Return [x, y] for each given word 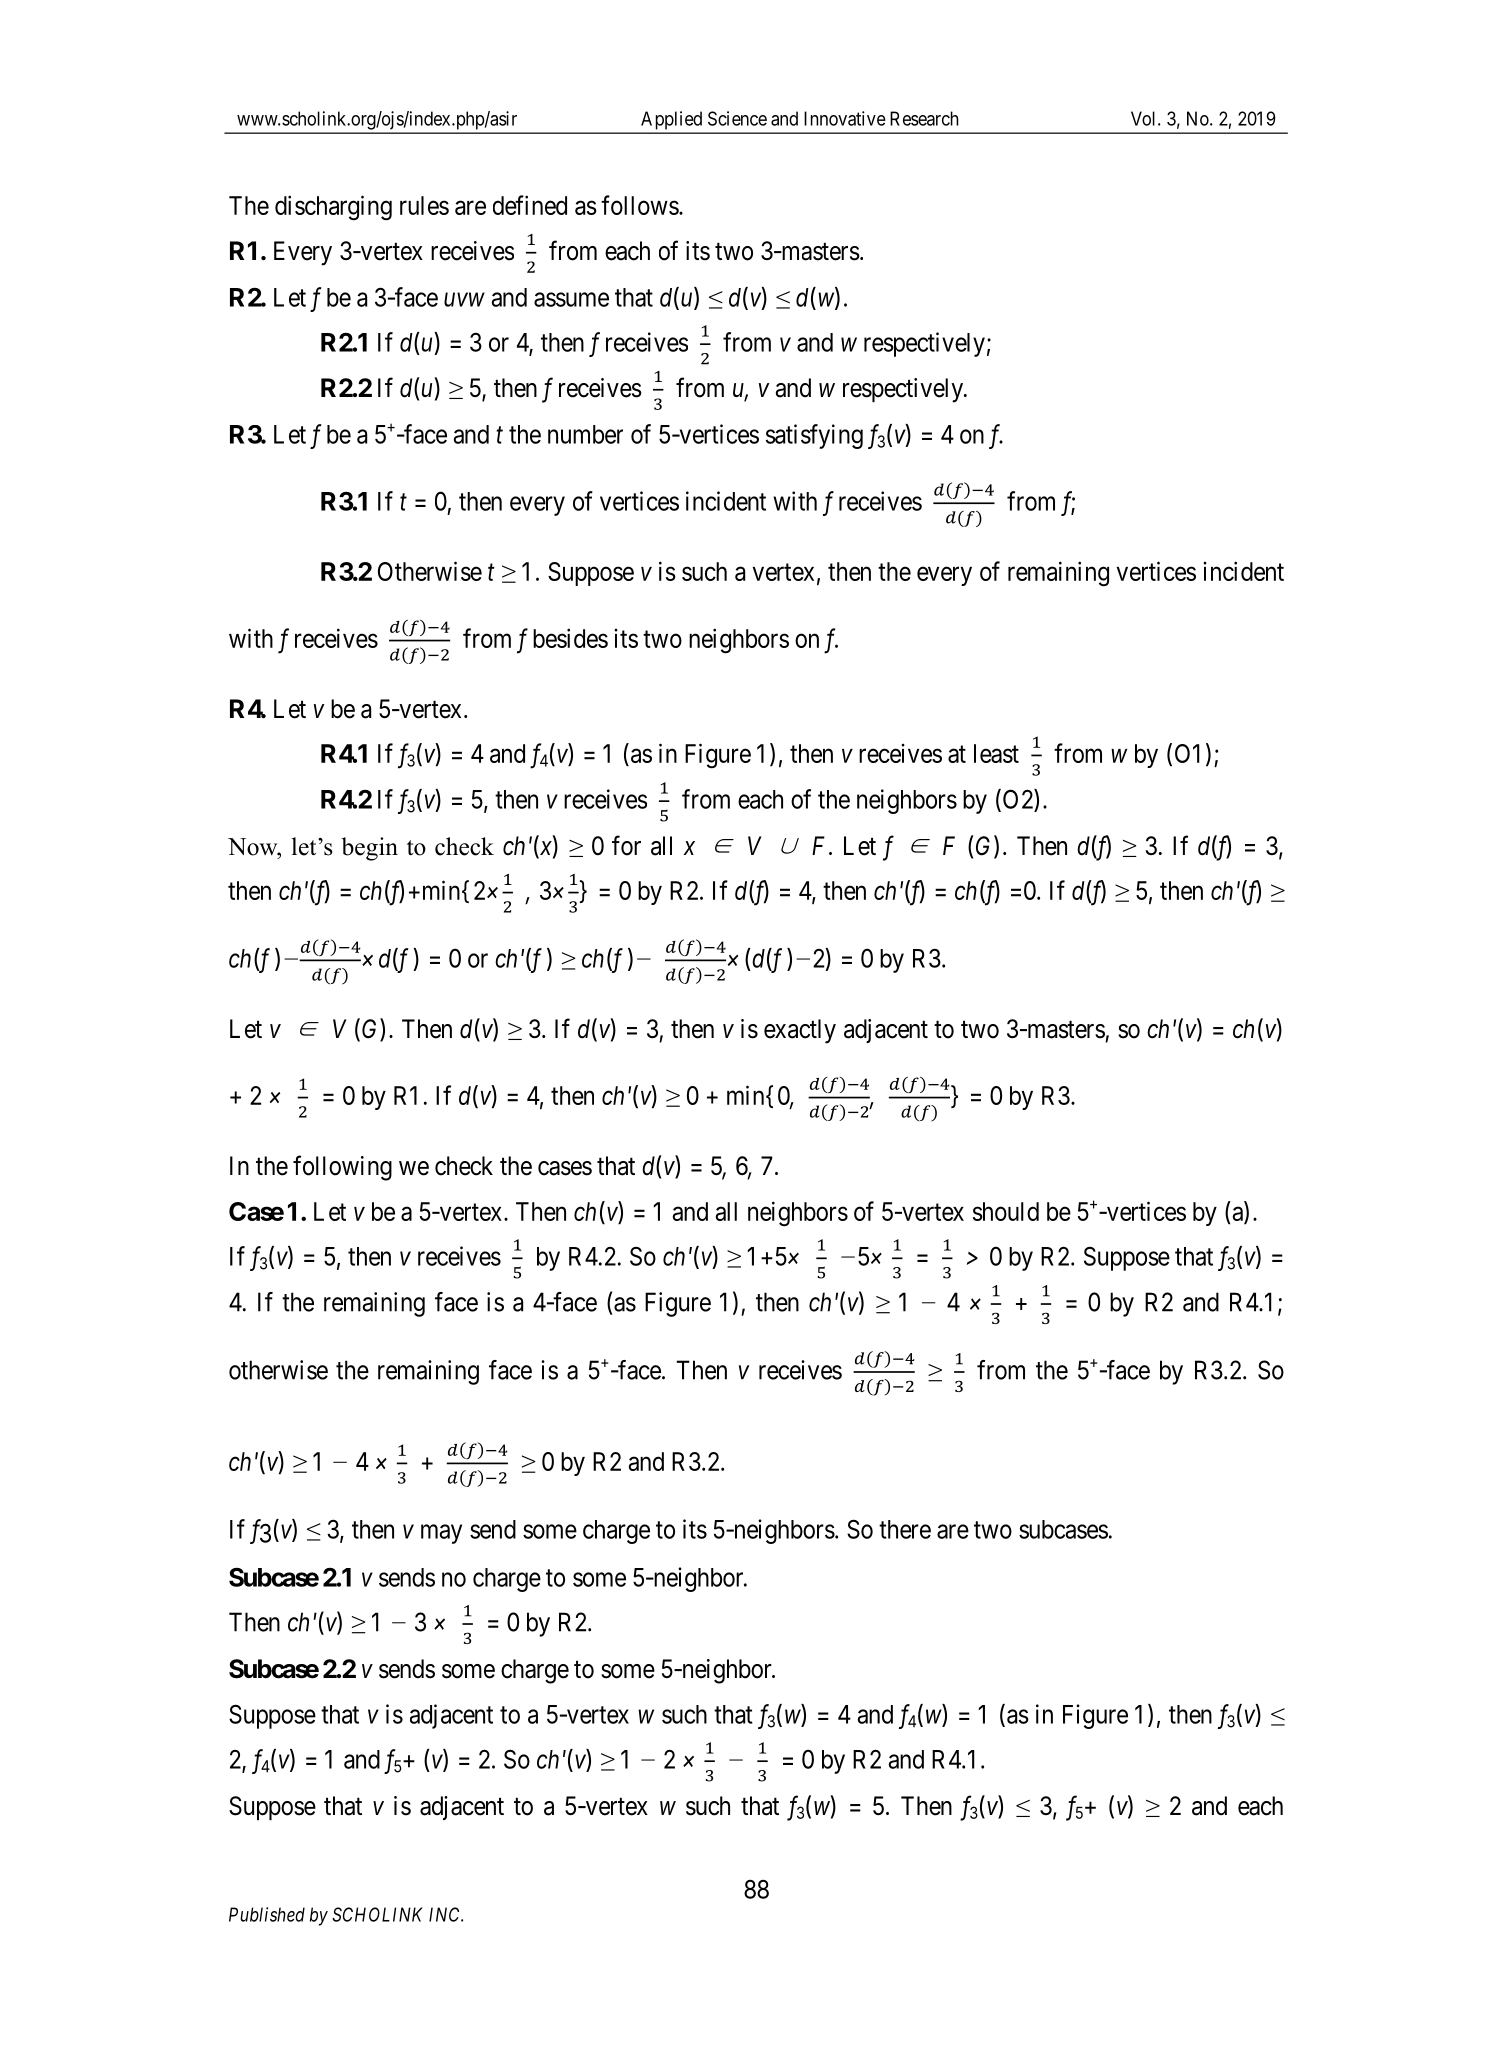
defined [530, 205]
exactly [800, 1031]
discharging [333, 208]
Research [924, 118]
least [996, 753]
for [626, 845]
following [342, 1168]
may [441, 1534]
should [1006, 1211]
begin [369, 849]
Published [267, 1914]
